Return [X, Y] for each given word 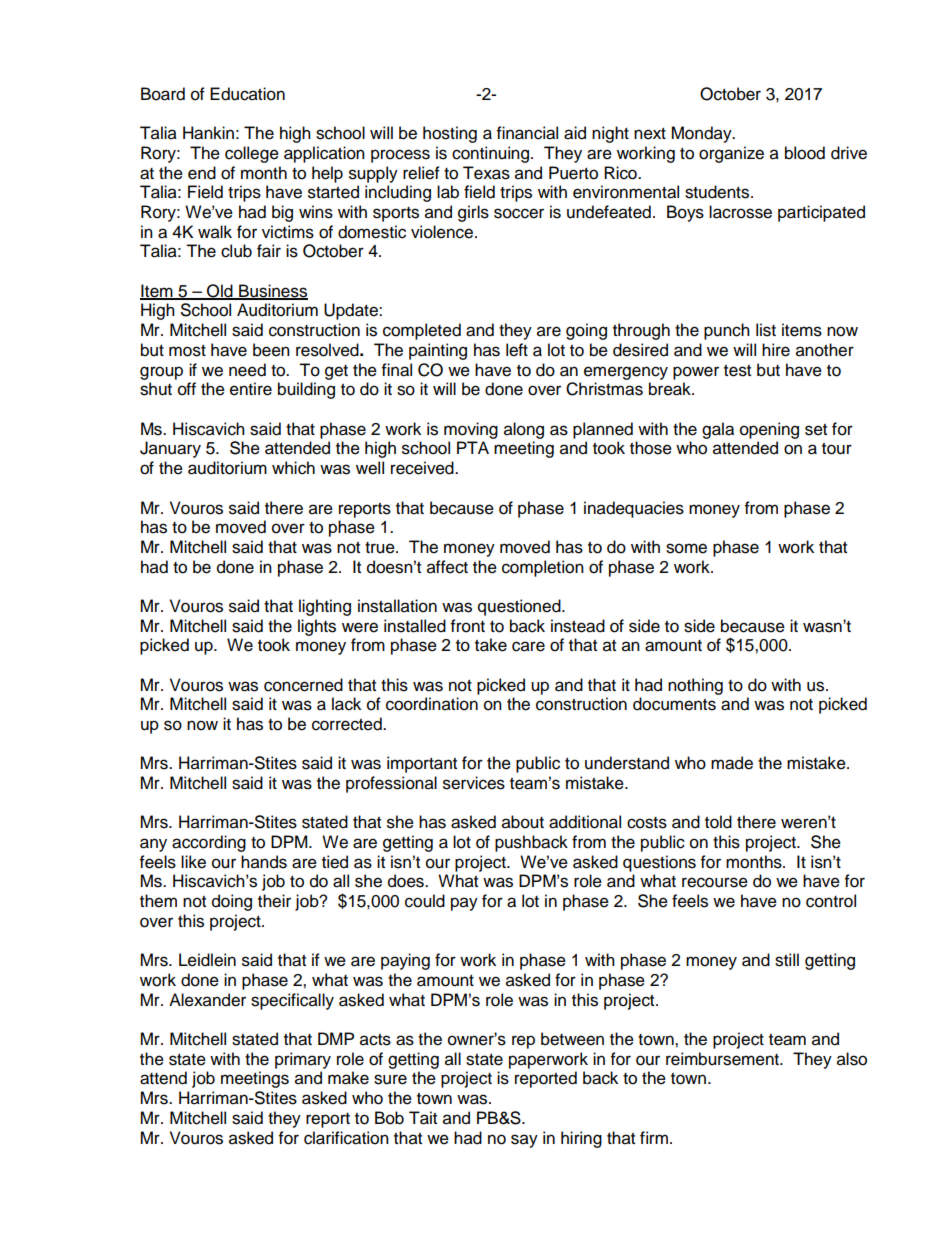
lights [317, 627]
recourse [715, 882]
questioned [520, 607]
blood [805, 153]
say [524, 1141]
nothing [695, 686]
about [523, 822]
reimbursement [723, 1059]
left [517, 350]
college [252, 154]
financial [527, 133]
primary [303, 1060]
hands [264, 862]
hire [776, 350]
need [247, 370]
